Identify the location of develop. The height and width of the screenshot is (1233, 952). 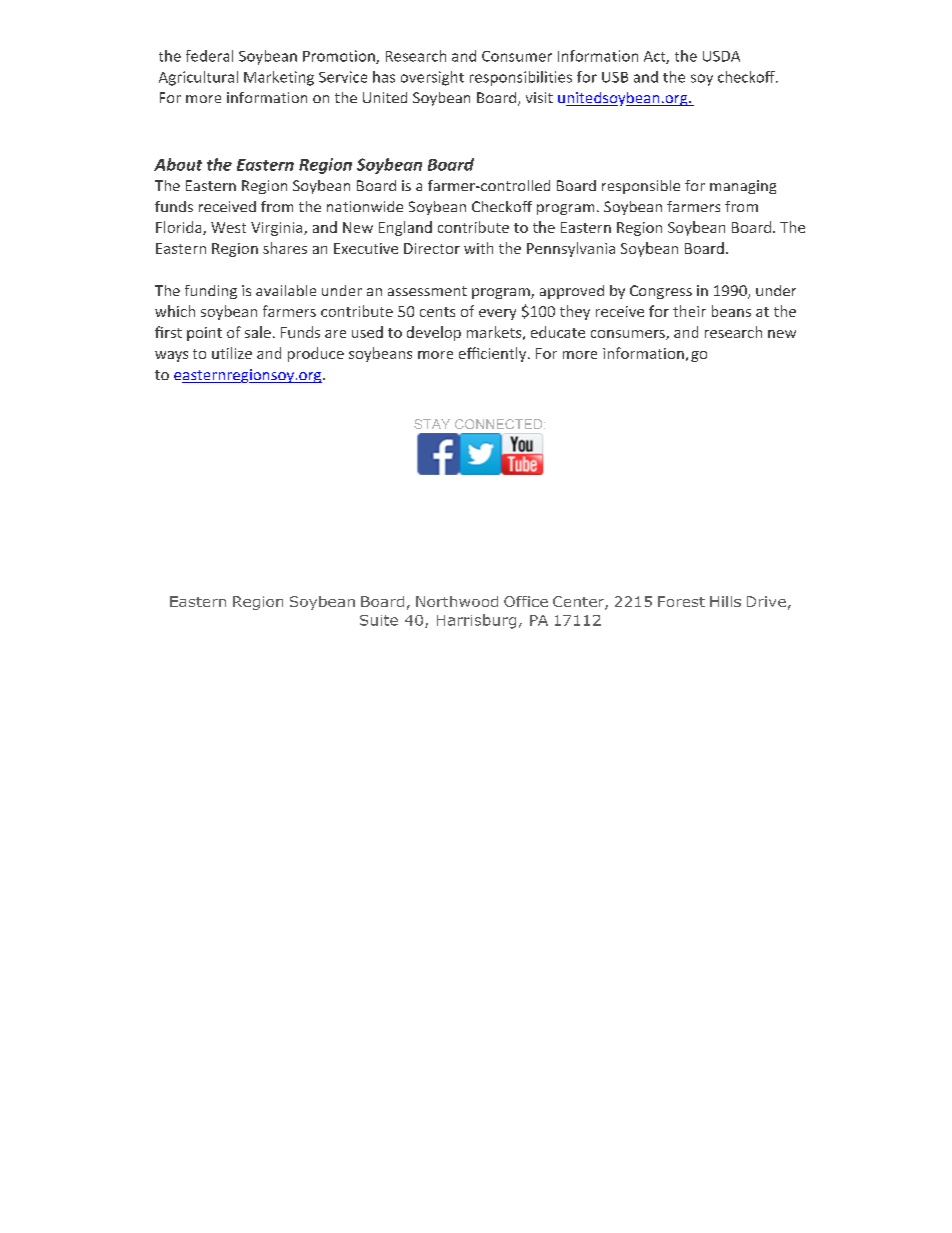
(434, 333).
